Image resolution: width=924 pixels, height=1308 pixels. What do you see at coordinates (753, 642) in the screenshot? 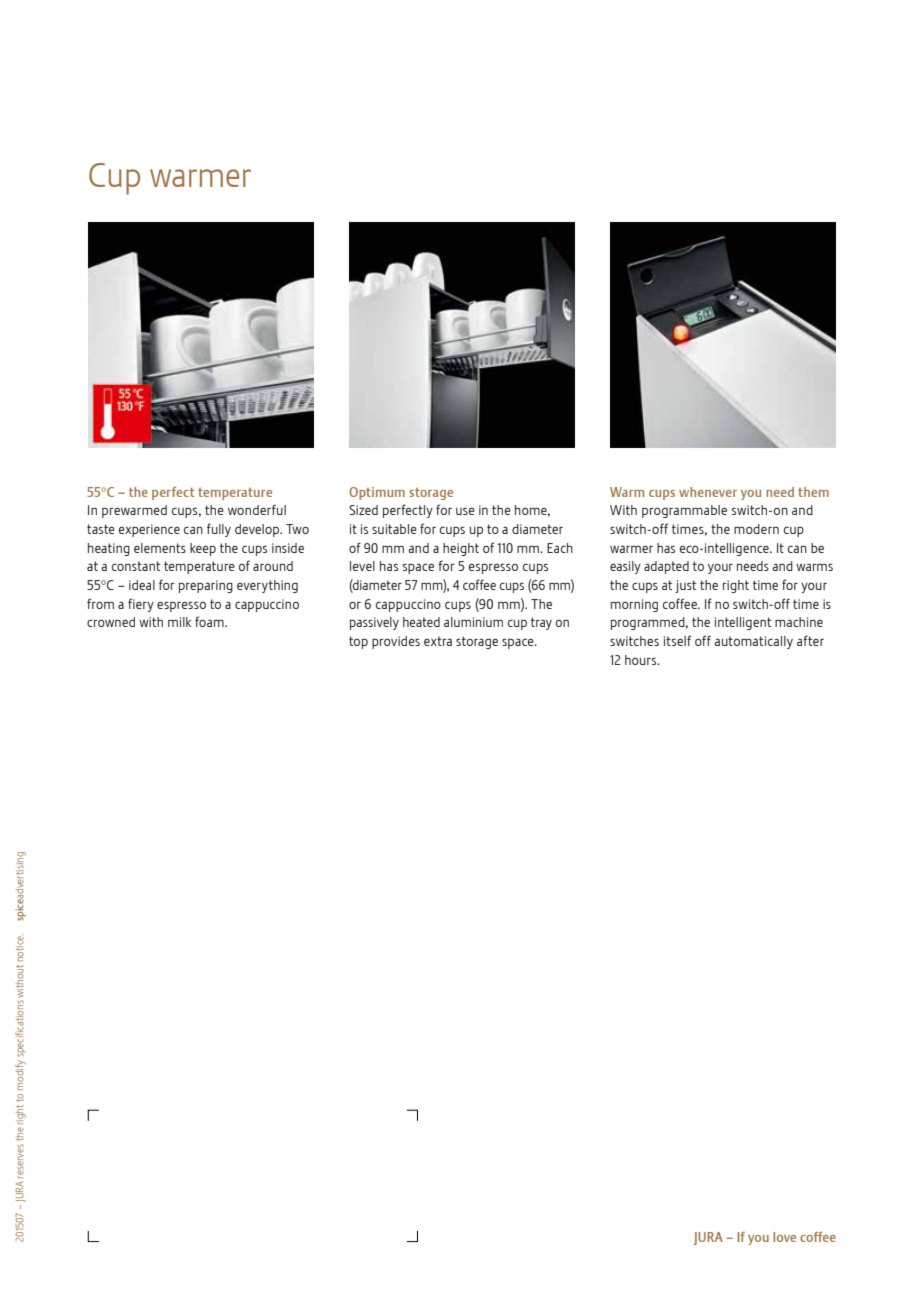
I see `automatically` at bounding box center [753, 642].
